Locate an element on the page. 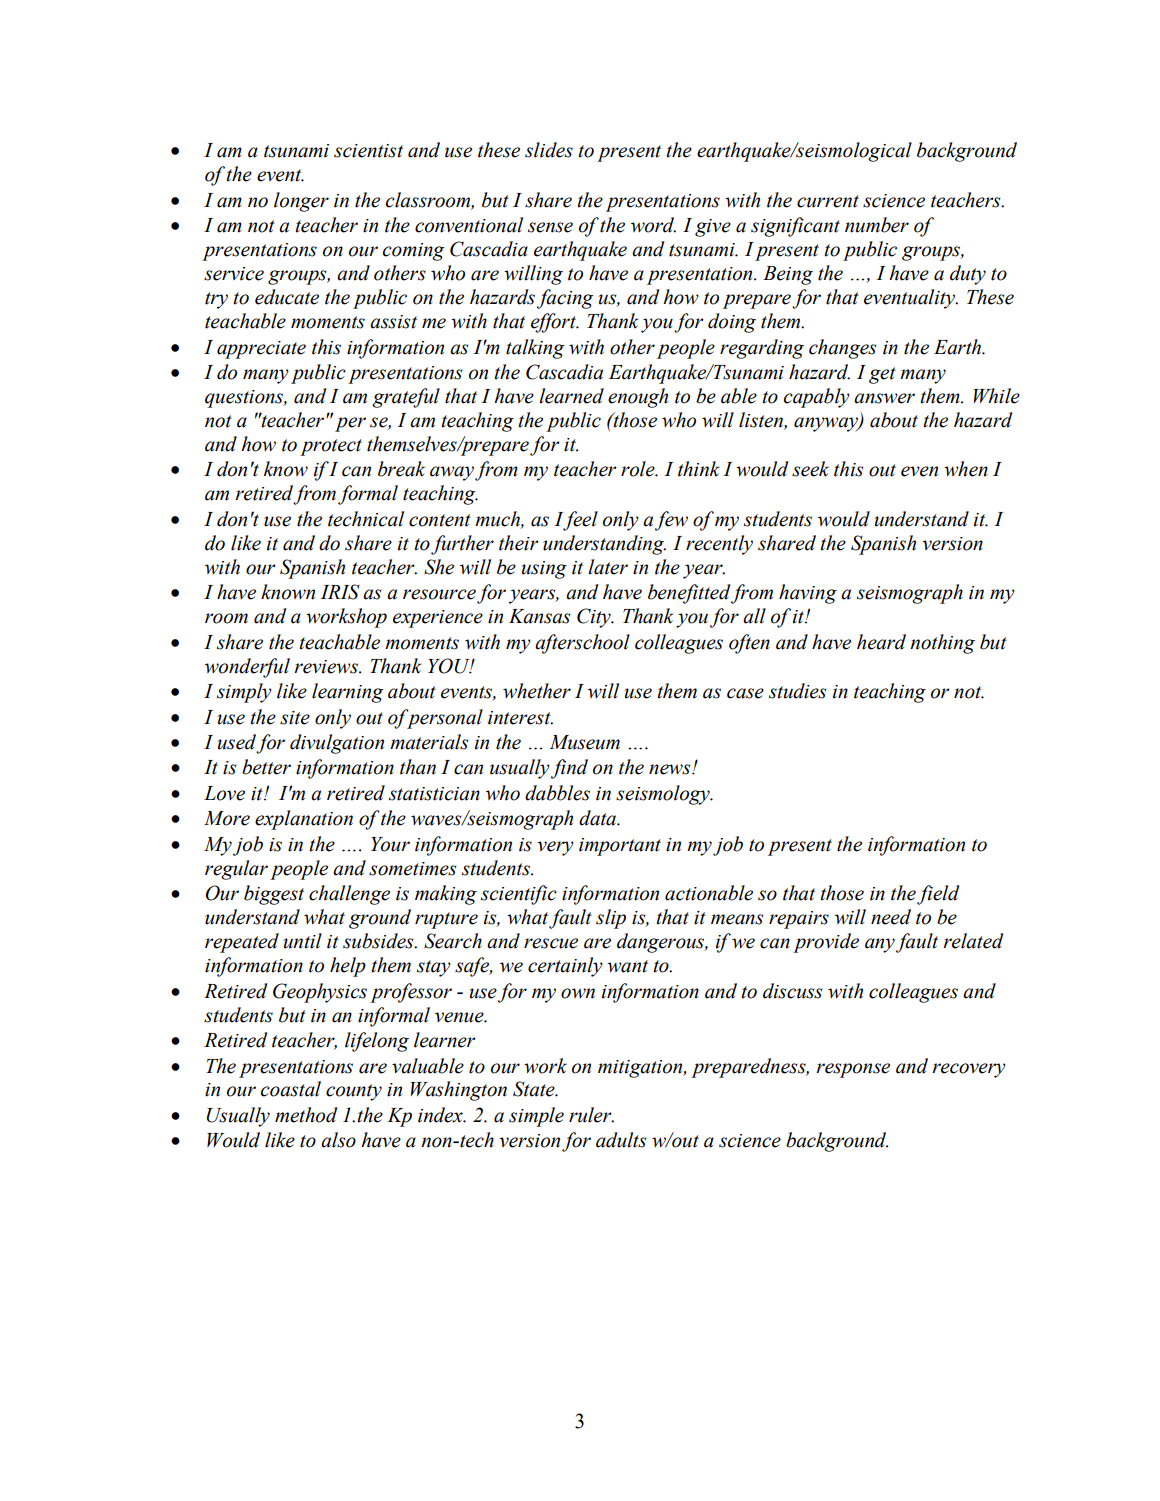 The width and height of the document is (1160, 1501). ruler is located at coordinates (591, 1115).
